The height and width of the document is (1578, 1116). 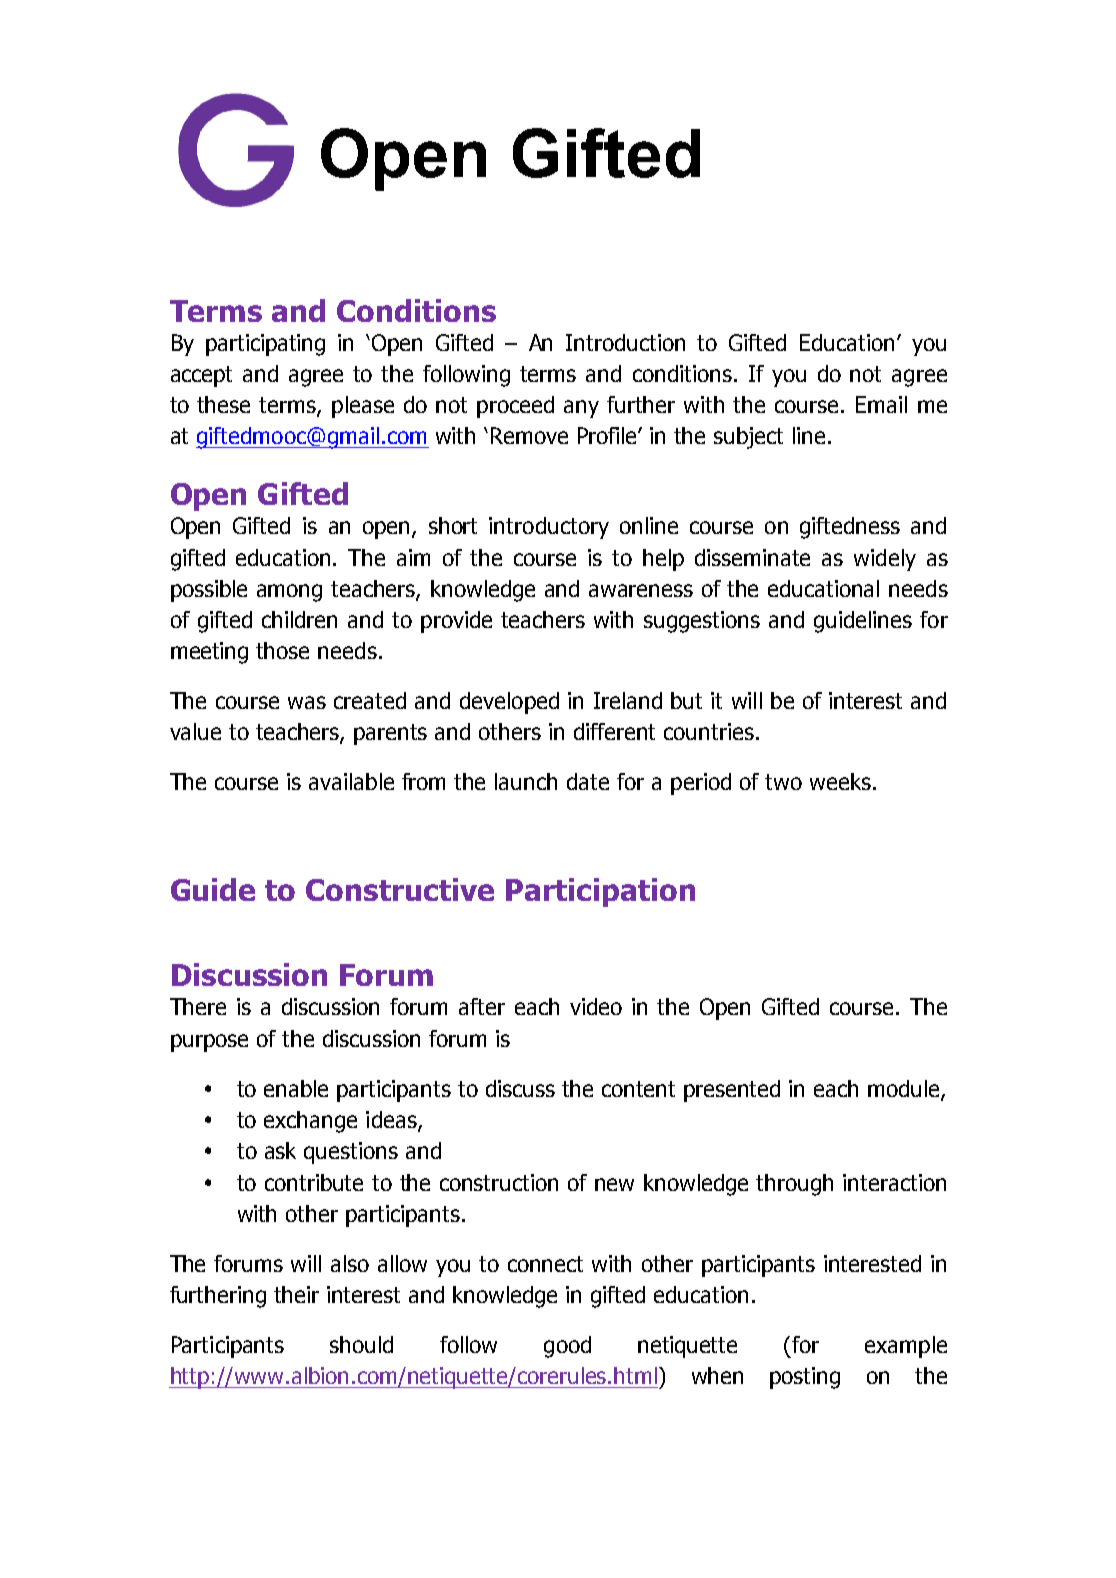 What do you see at coordinates (596, 1006) in the document?
I see `video` at bounding box center [596, 1006].
